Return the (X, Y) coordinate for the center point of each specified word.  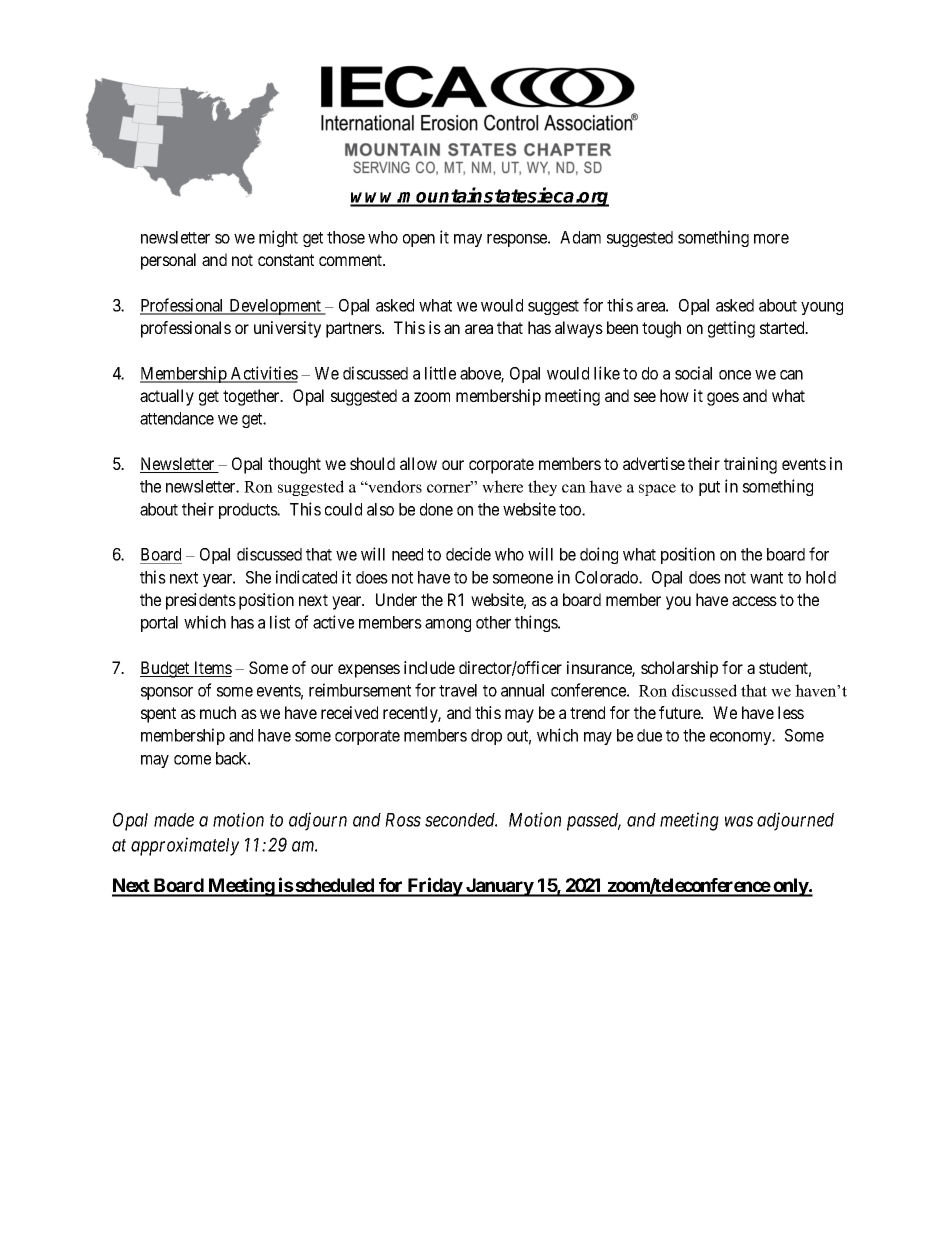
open (419, 240)
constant (286, 260)
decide (468, 554)
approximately (185, 846)
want (766, 578)
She (258, 577)
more (771, 239)
